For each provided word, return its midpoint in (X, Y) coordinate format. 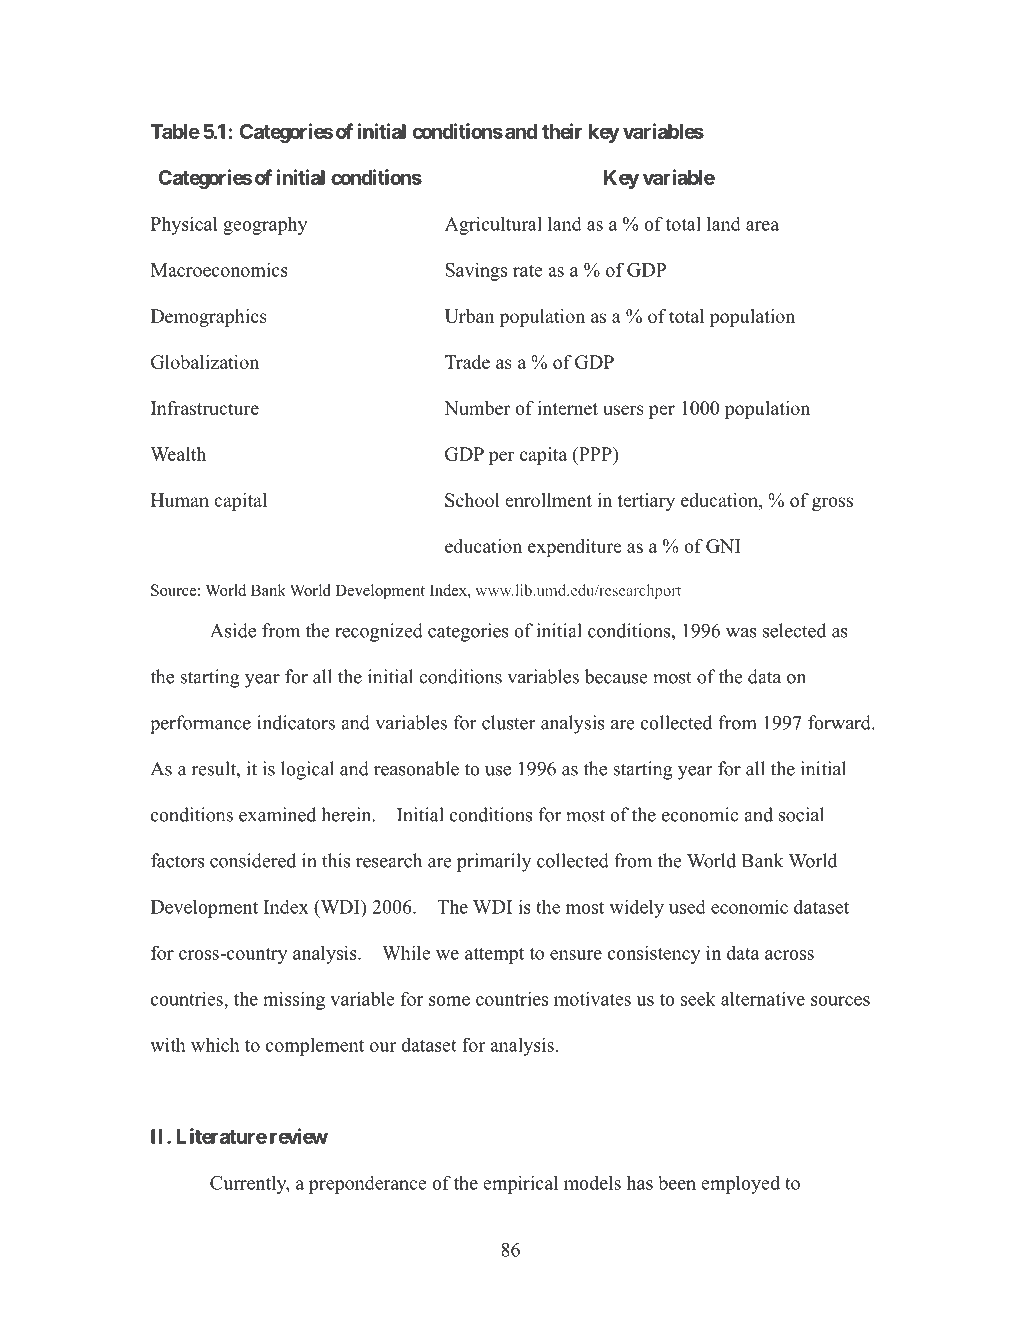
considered (253, 860)
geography (265, 226)
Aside (233, 630)
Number (477, 408)
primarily (494, 862)
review (299, 1136)
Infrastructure (205, 408)
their (562, 131)
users (623, 410)
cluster (508, 722)
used (687, 906)
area (762, 226)
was (741, 633)
